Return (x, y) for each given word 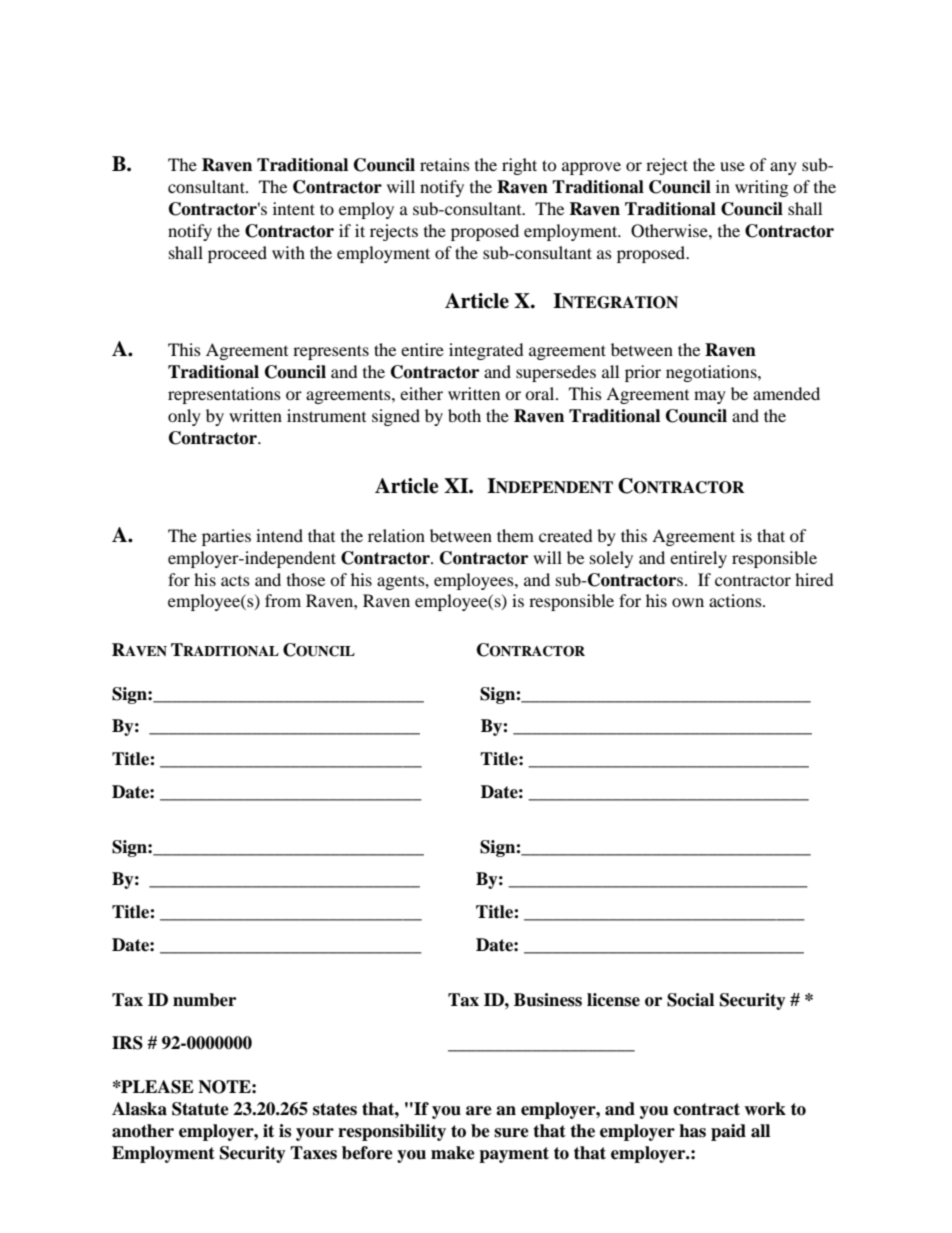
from (283, 600)
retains (445, 164)
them (515, 535)
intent (294, 208)
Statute (200, 1109)
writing (761, 188)
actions (736, 600)
